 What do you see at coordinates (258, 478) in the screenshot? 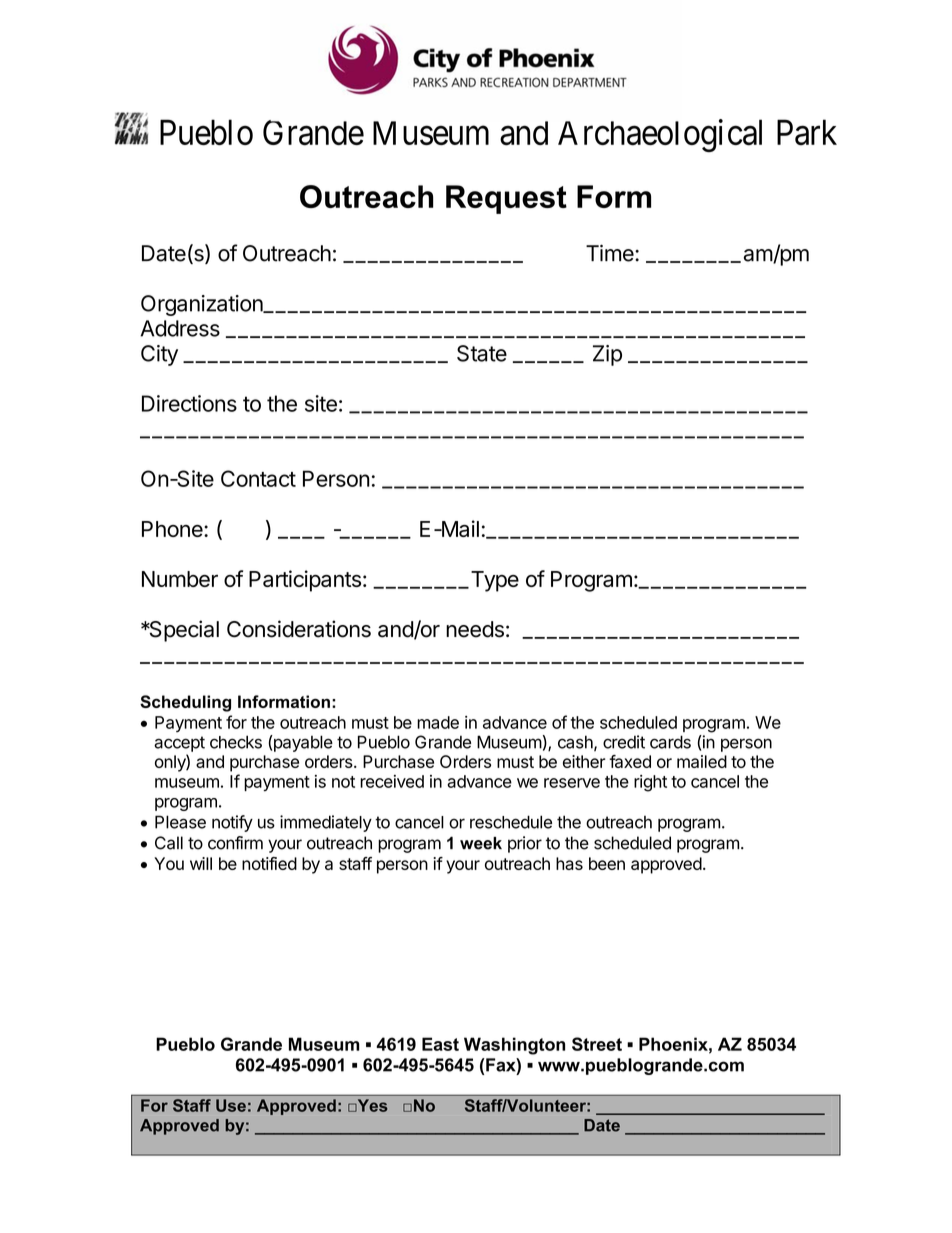
I see `Contact` at bounding box center [258, 478].
